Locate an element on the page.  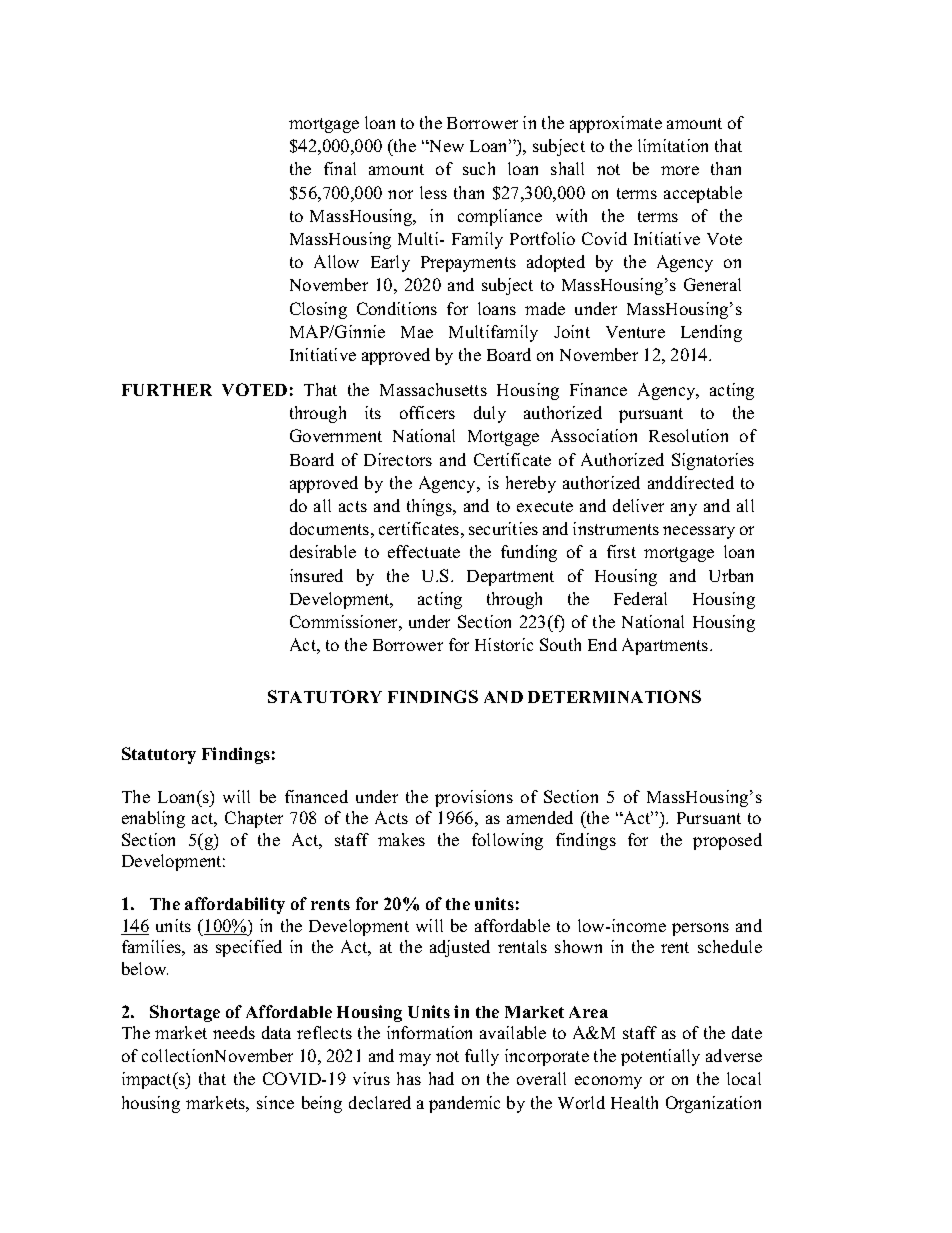
Federal is located at coordinates (640, 598).
